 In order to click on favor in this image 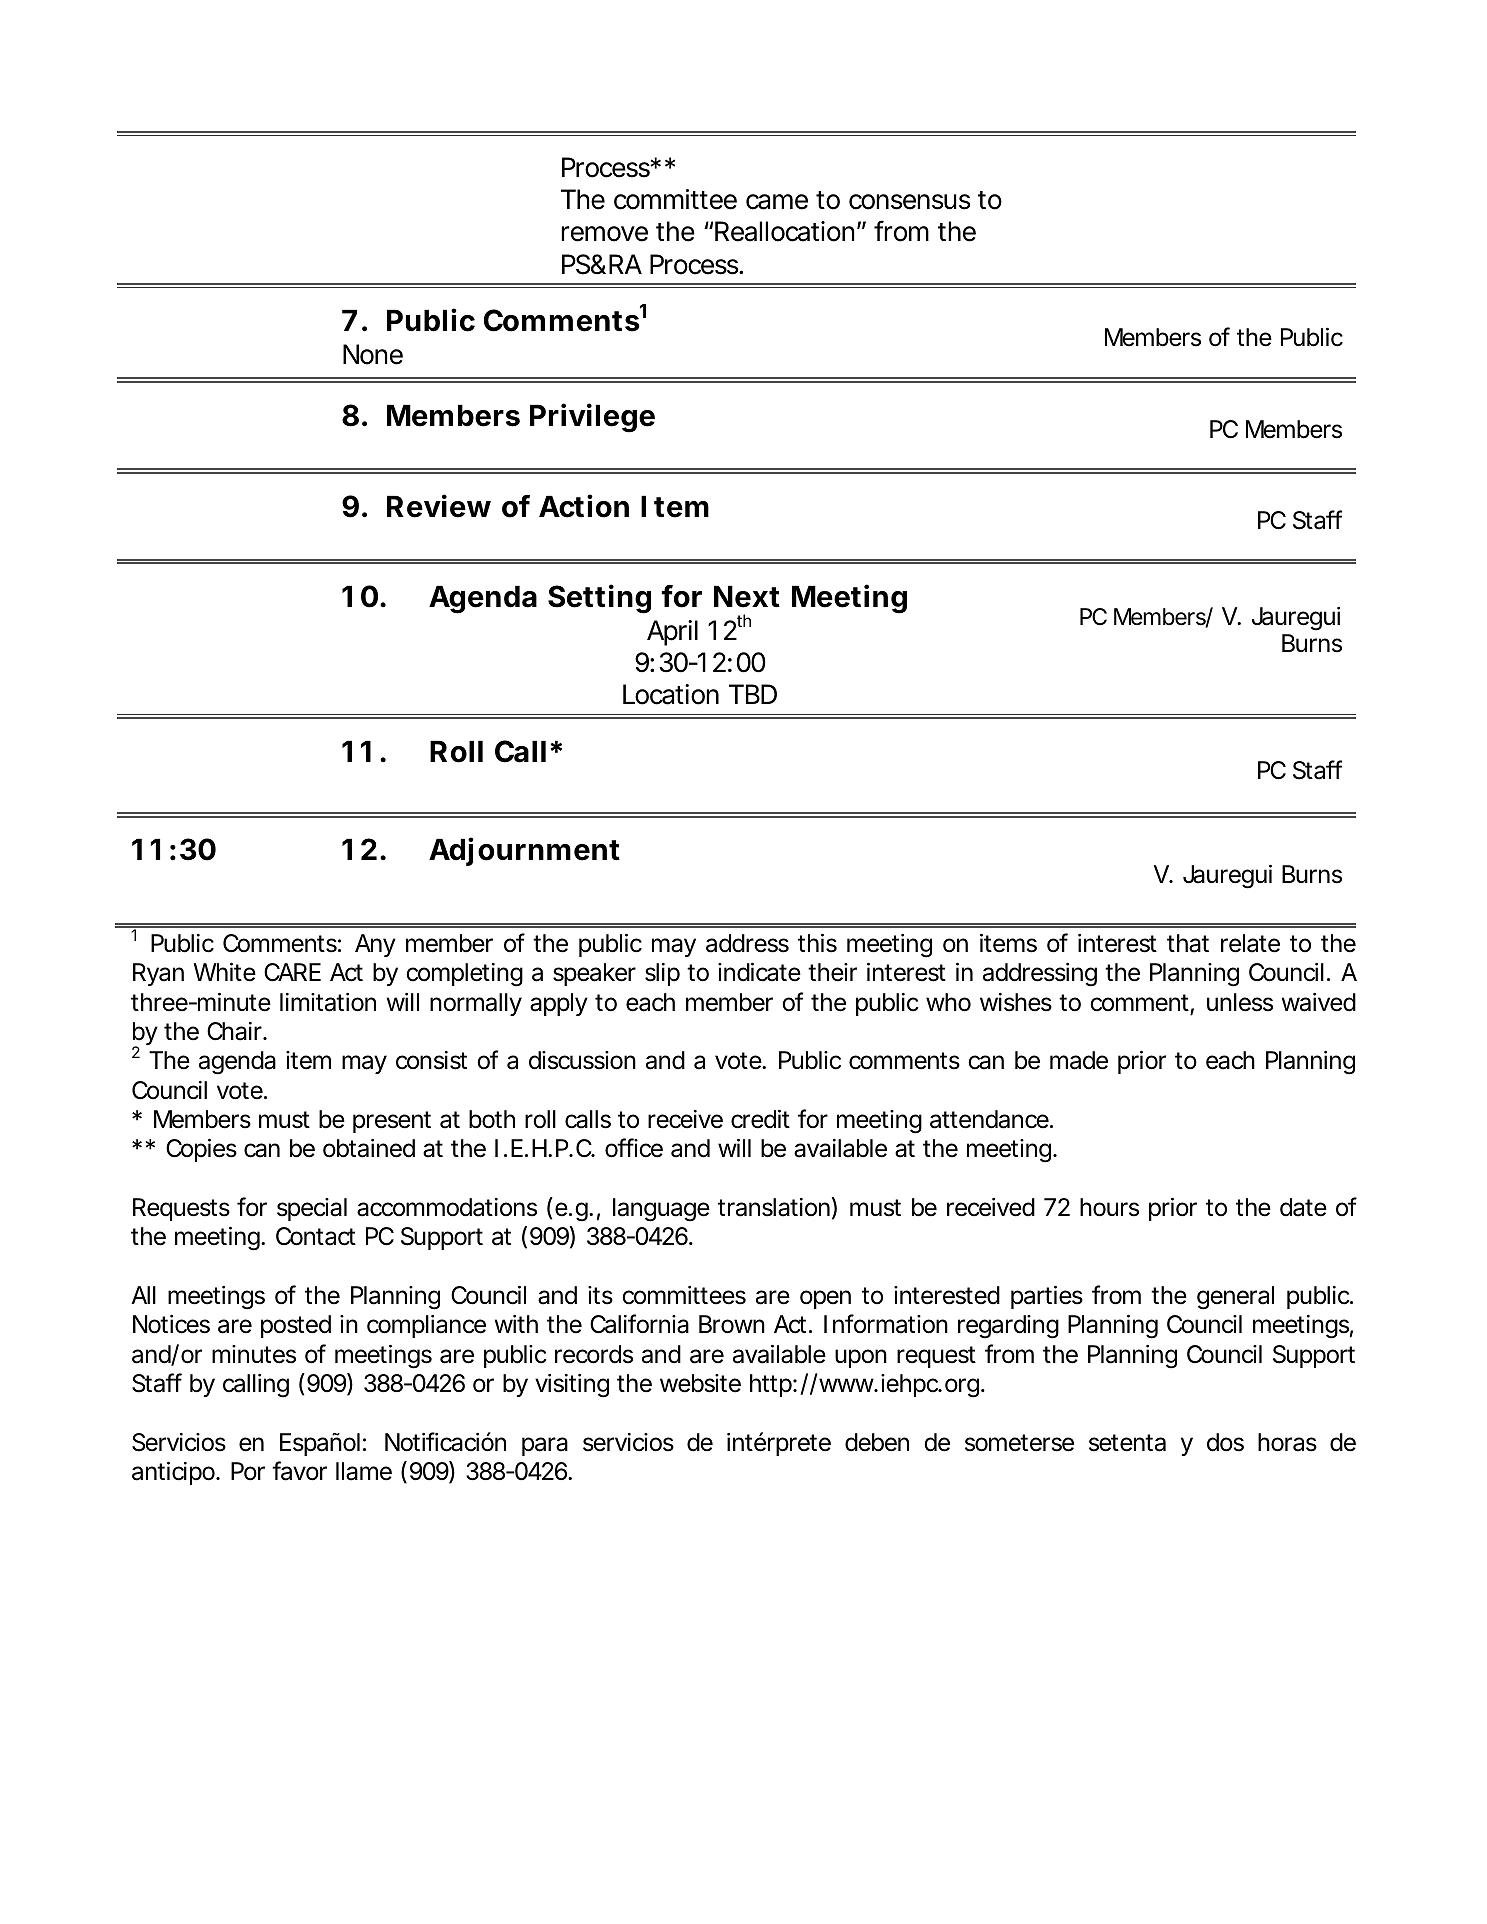, I will do `click(299, 1471)`.
